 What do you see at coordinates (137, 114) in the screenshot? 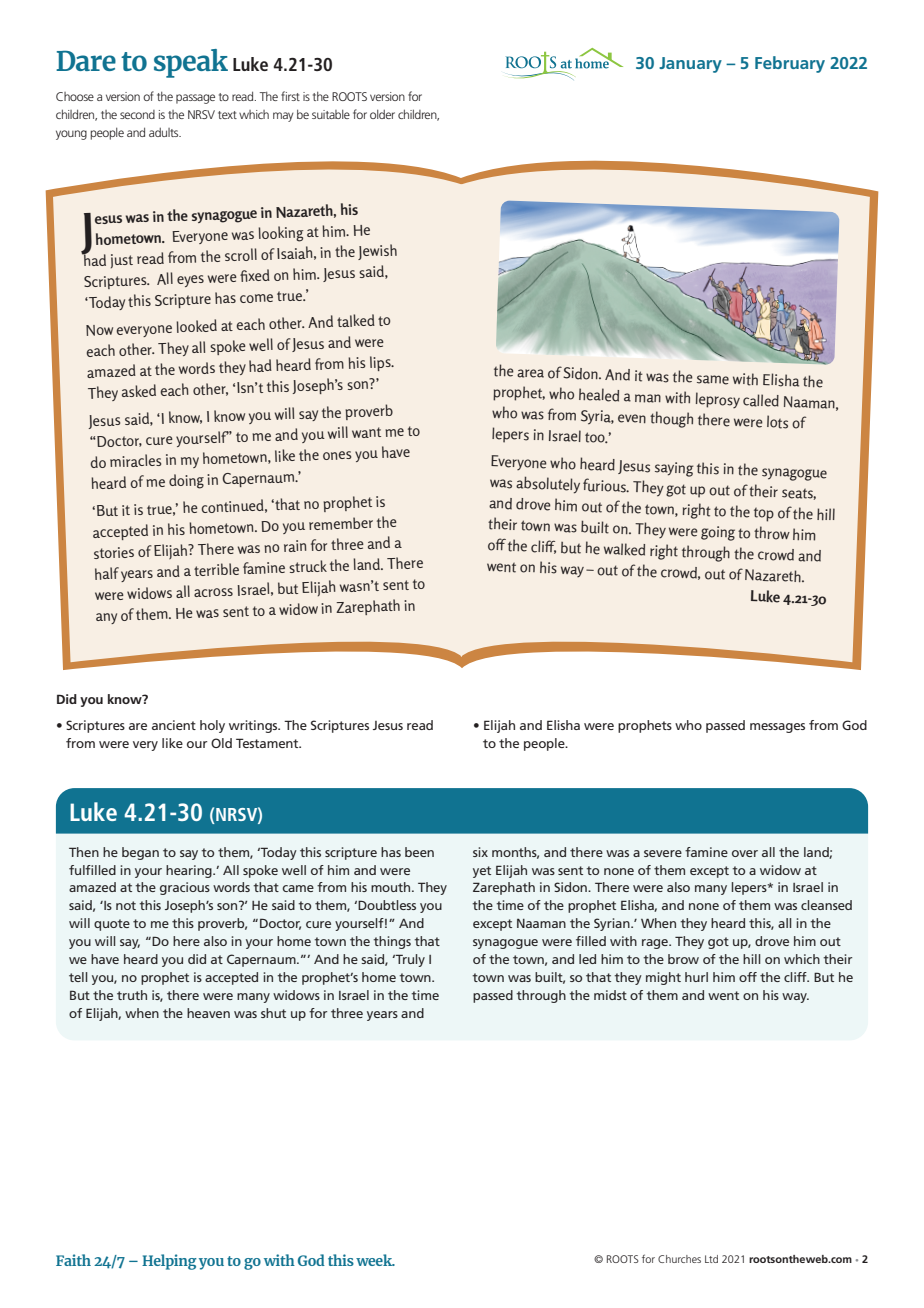
I see `second` at bounding box center [137, 114].
